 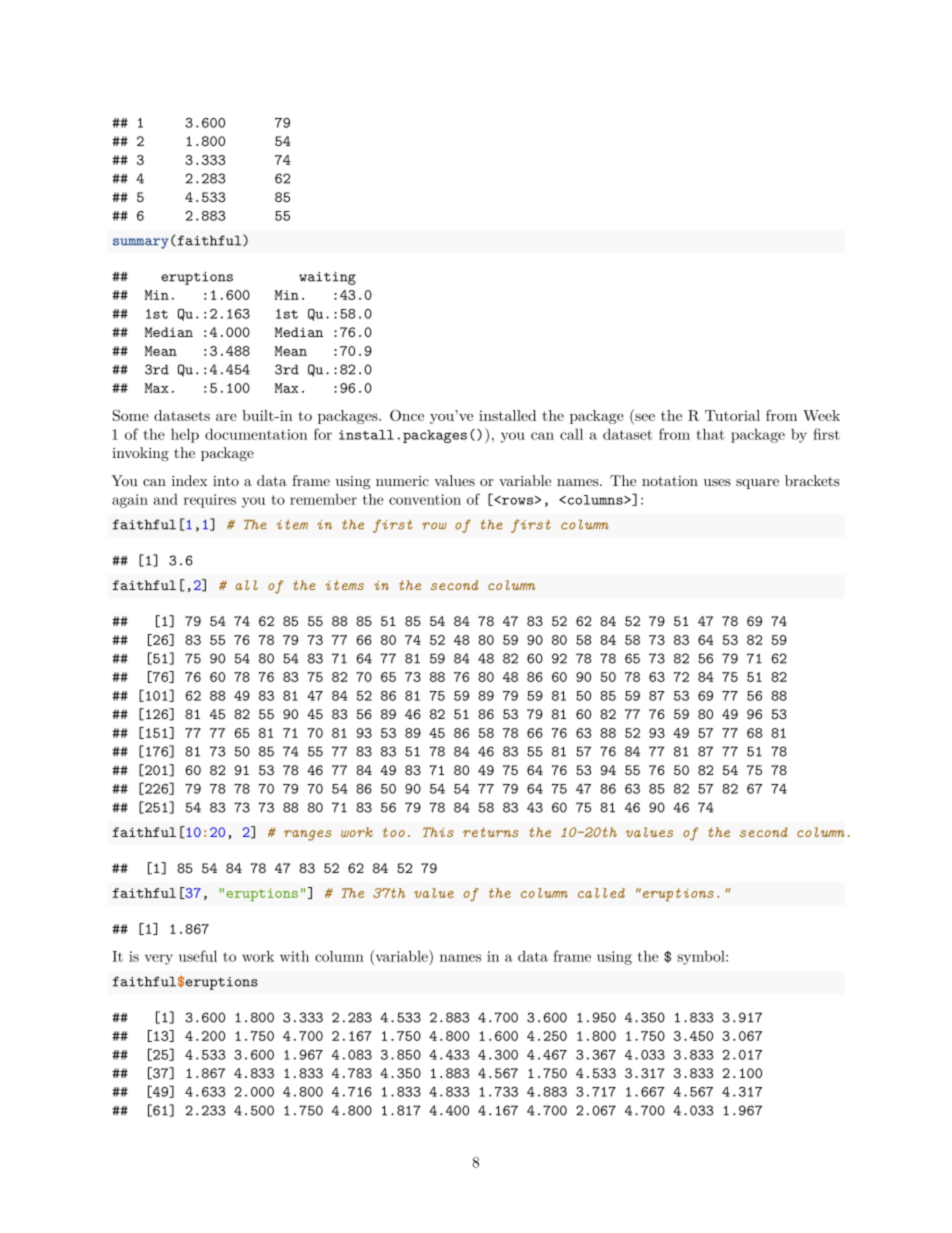 I want to click on useful, so click(x=198, y=956).
